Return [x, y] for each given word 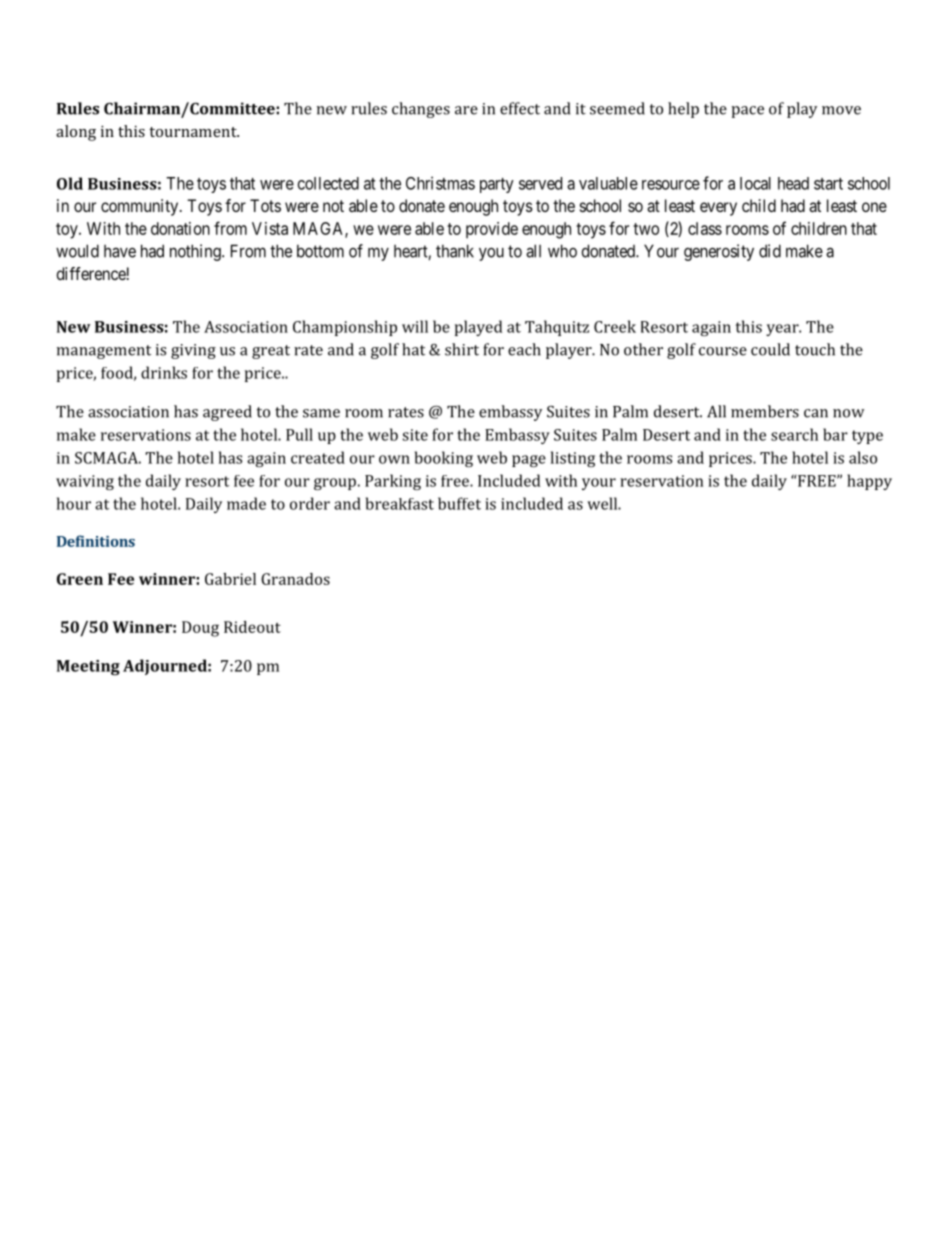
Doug [200, 629]
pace [747, 112]
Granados [295, 579]
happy [869, 482]
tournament [194, 132]
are [466, 110]
